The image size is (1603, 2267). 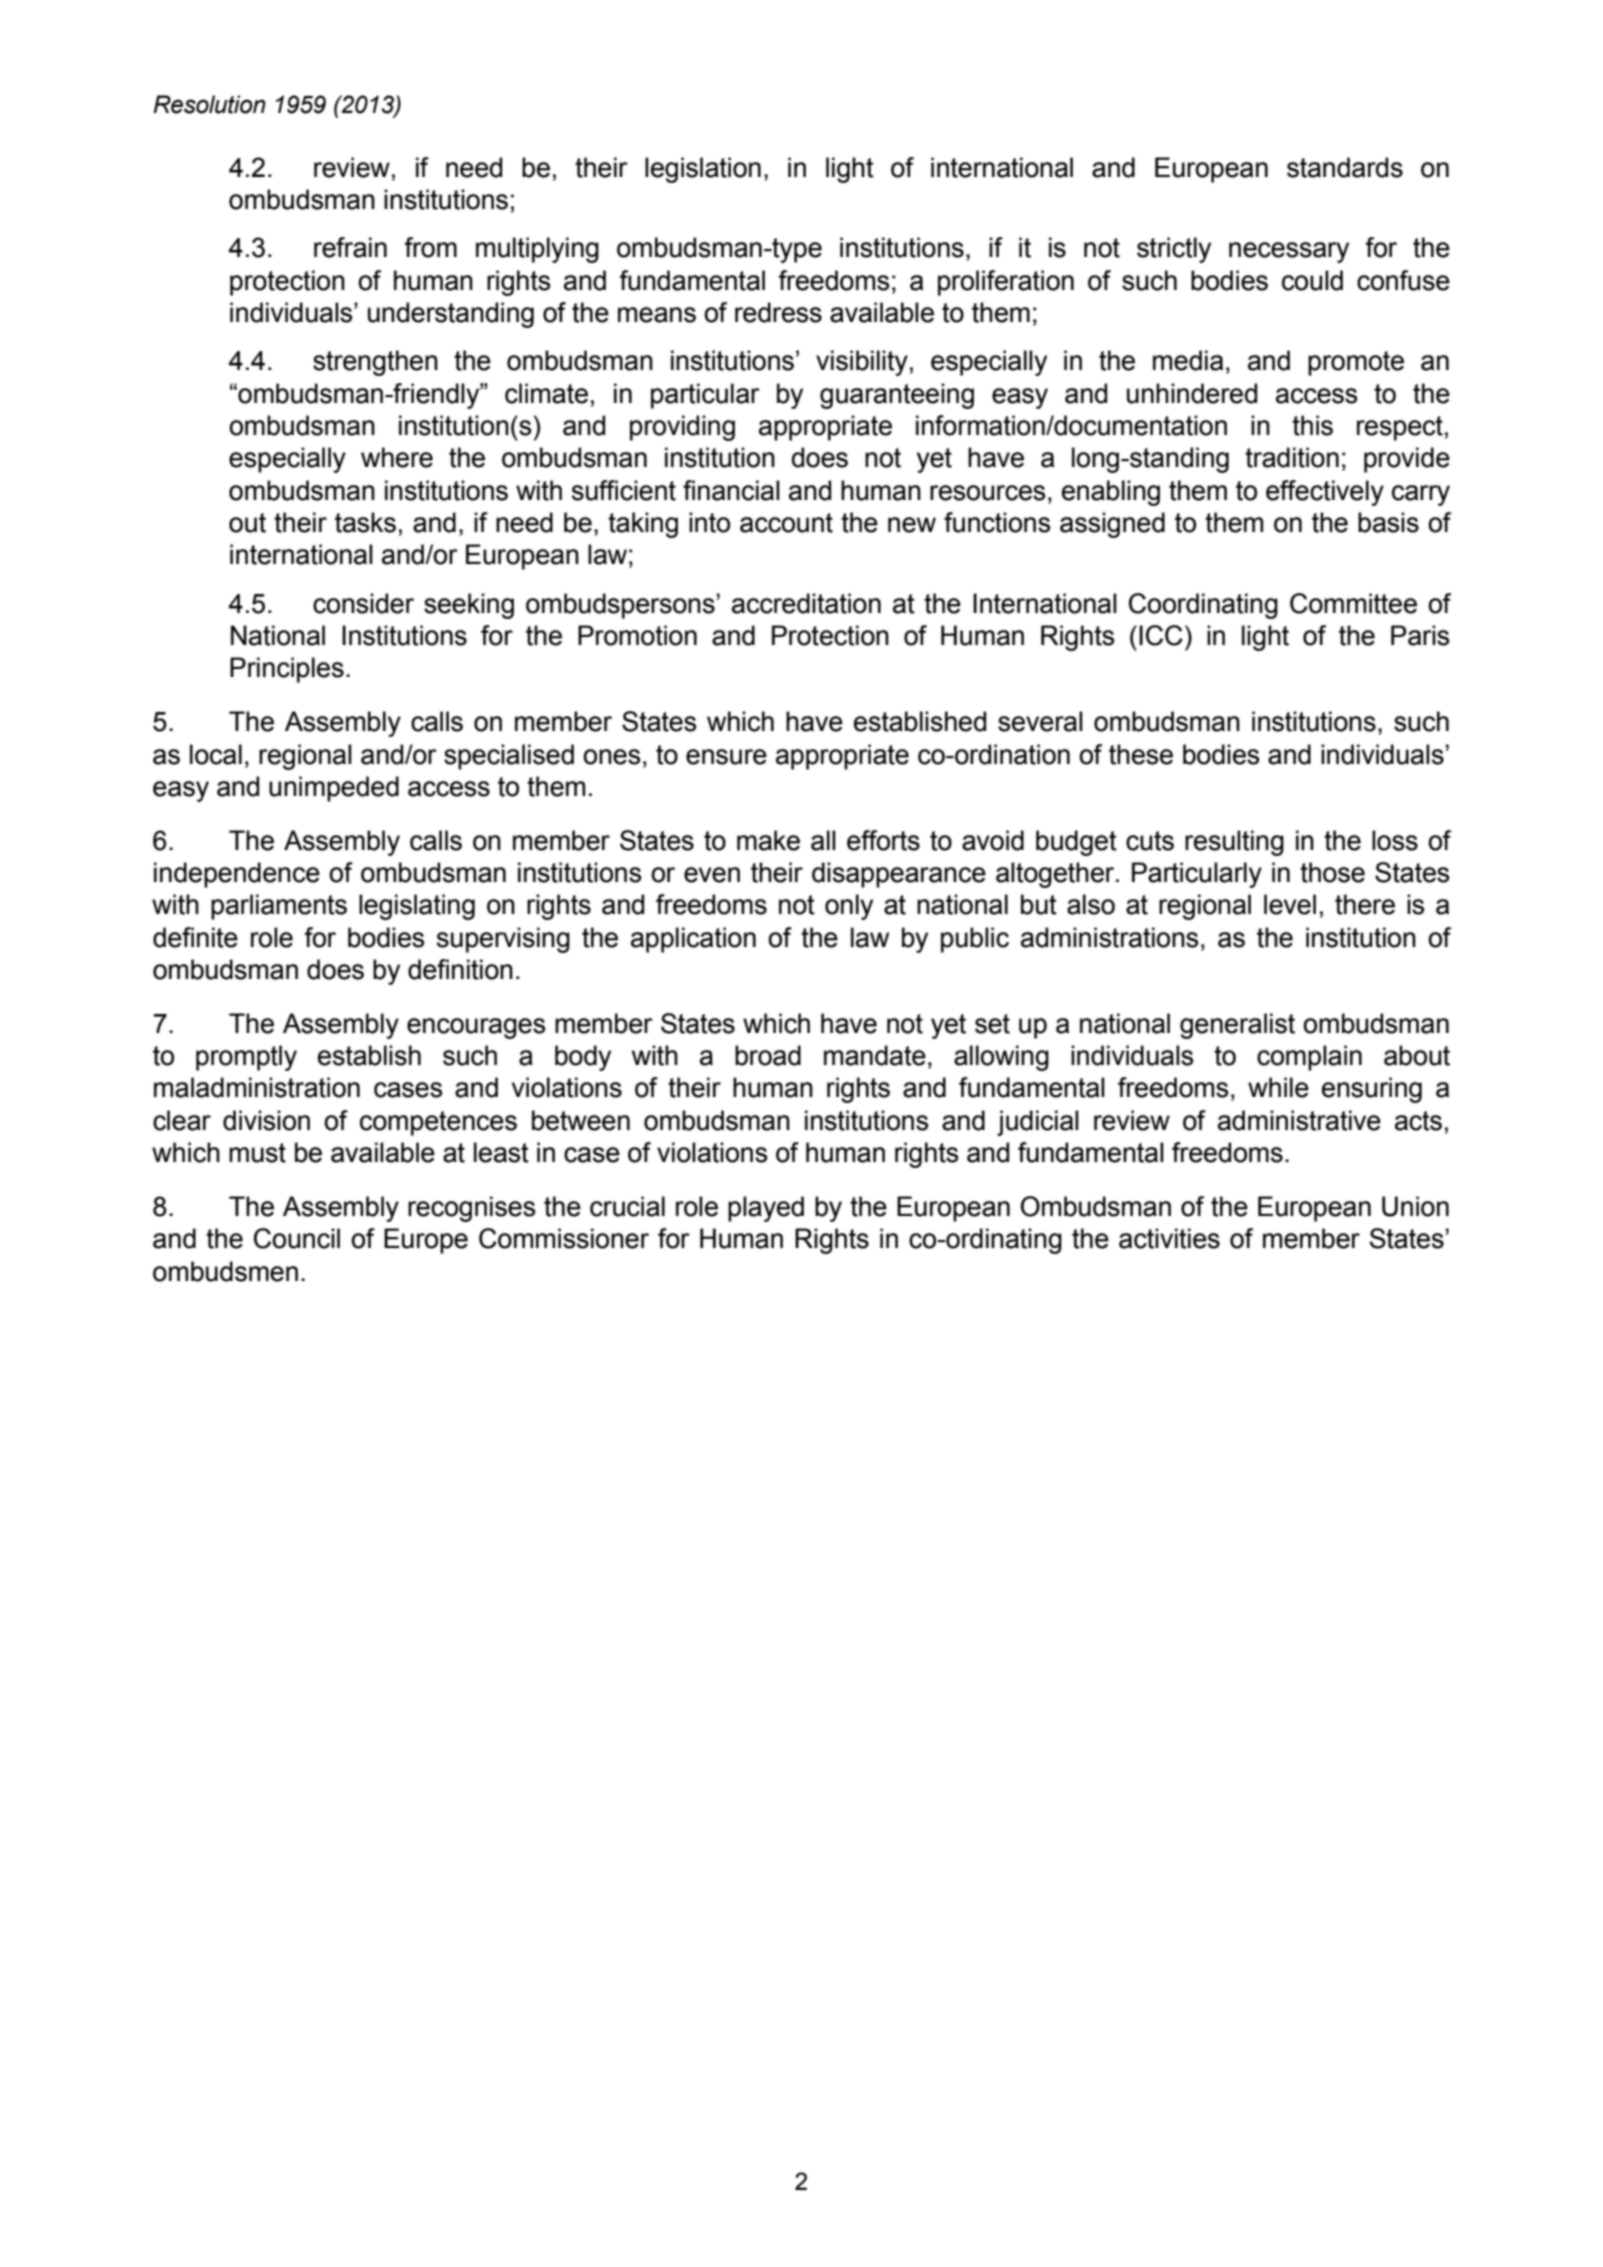 What do you see at coordinates (1161, 635) in the document?
I see `ICC` at bounding box center [1161, 635].
